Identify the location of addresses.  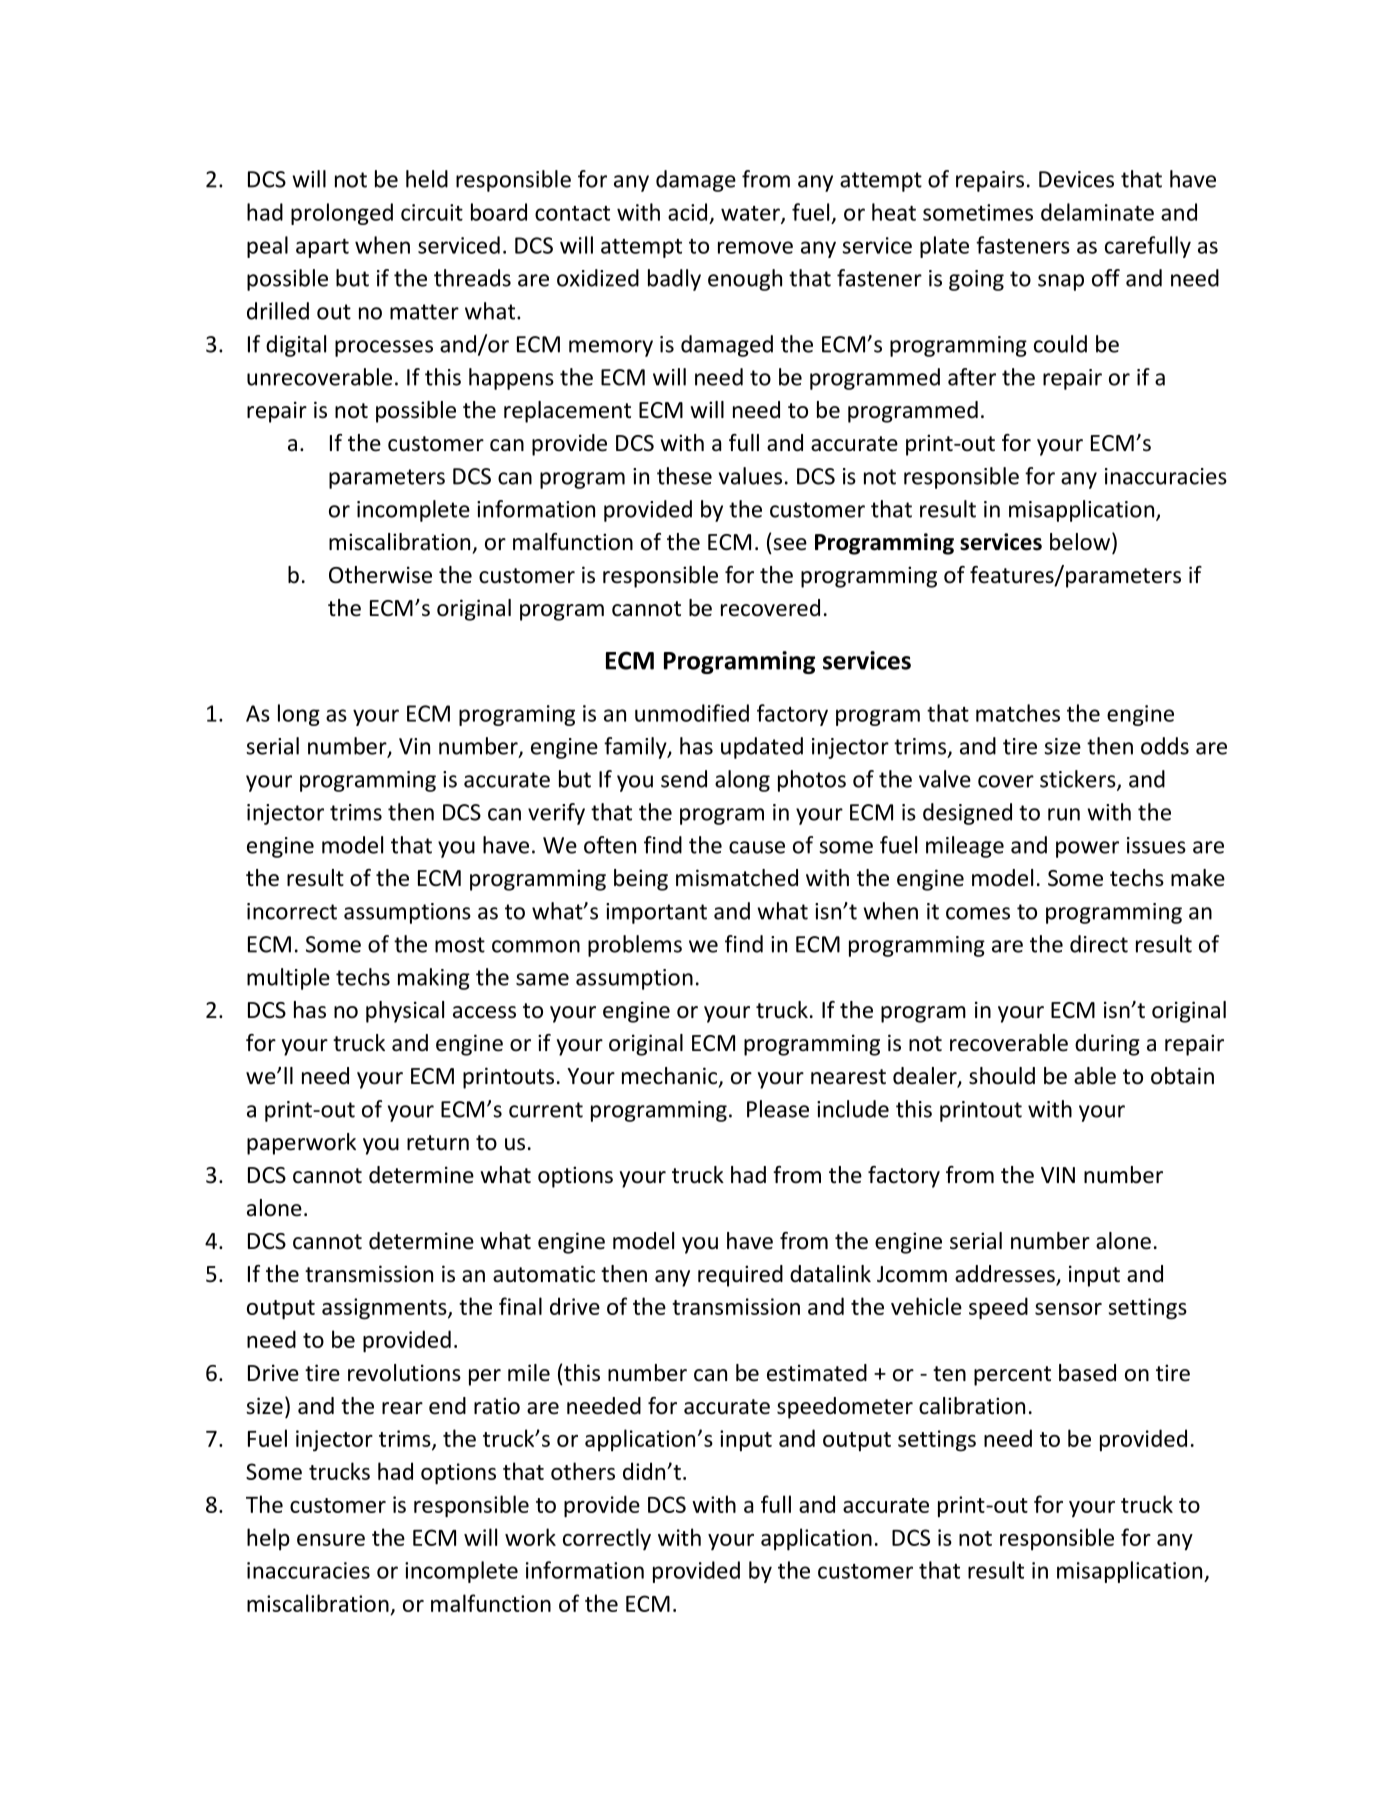
(1006, 1275).
